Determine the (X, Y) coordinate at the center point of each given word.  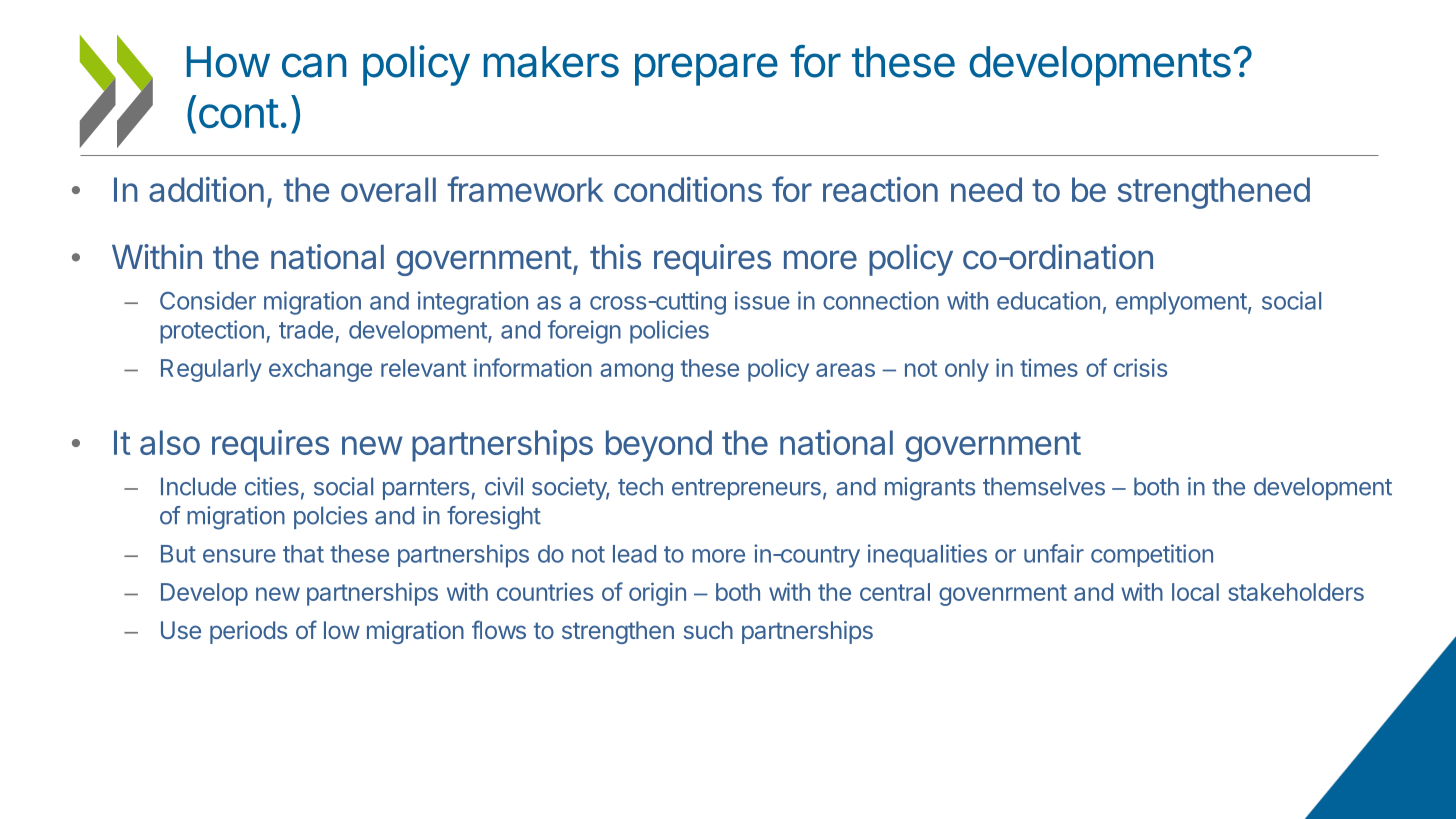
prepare (706, 69)
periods (248, 632)
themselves (1044, 486)
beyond (659, 446)
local (1195, 592)
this (615, 257)
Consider (208, 300)
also (170, 442)
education (1048, 300)
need (986, 189)
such (708, 630)
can (314, 65)
